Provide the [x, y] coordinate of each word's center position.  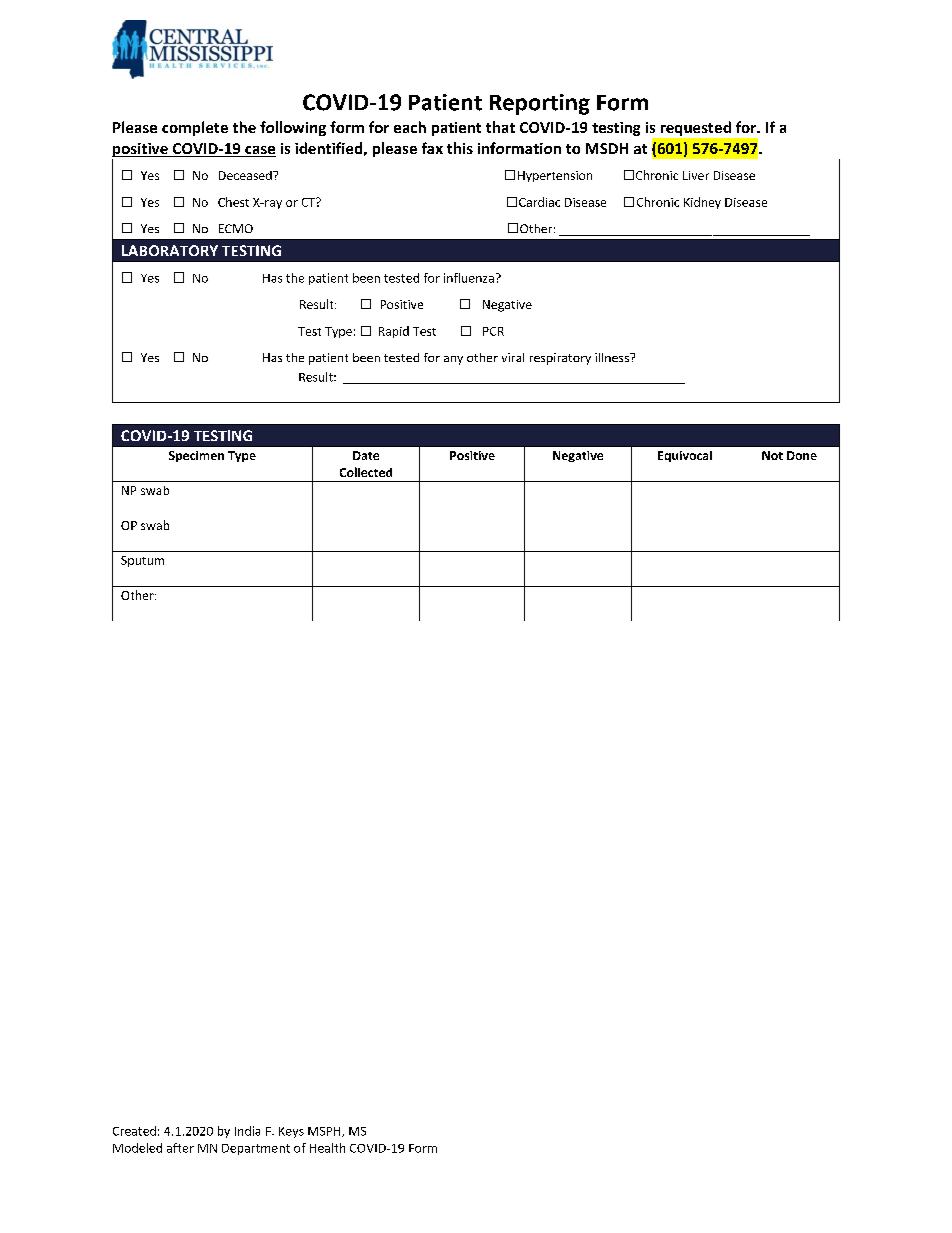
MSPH [325, 1132]
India [247, 1131]
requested [696, 128]
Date [366, 455]
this [460, 148]
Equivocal [685, 456]
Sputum [142, 561]
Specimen [196, 456]
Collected [366, 472]
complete [195, 128]
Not [772, 455]
